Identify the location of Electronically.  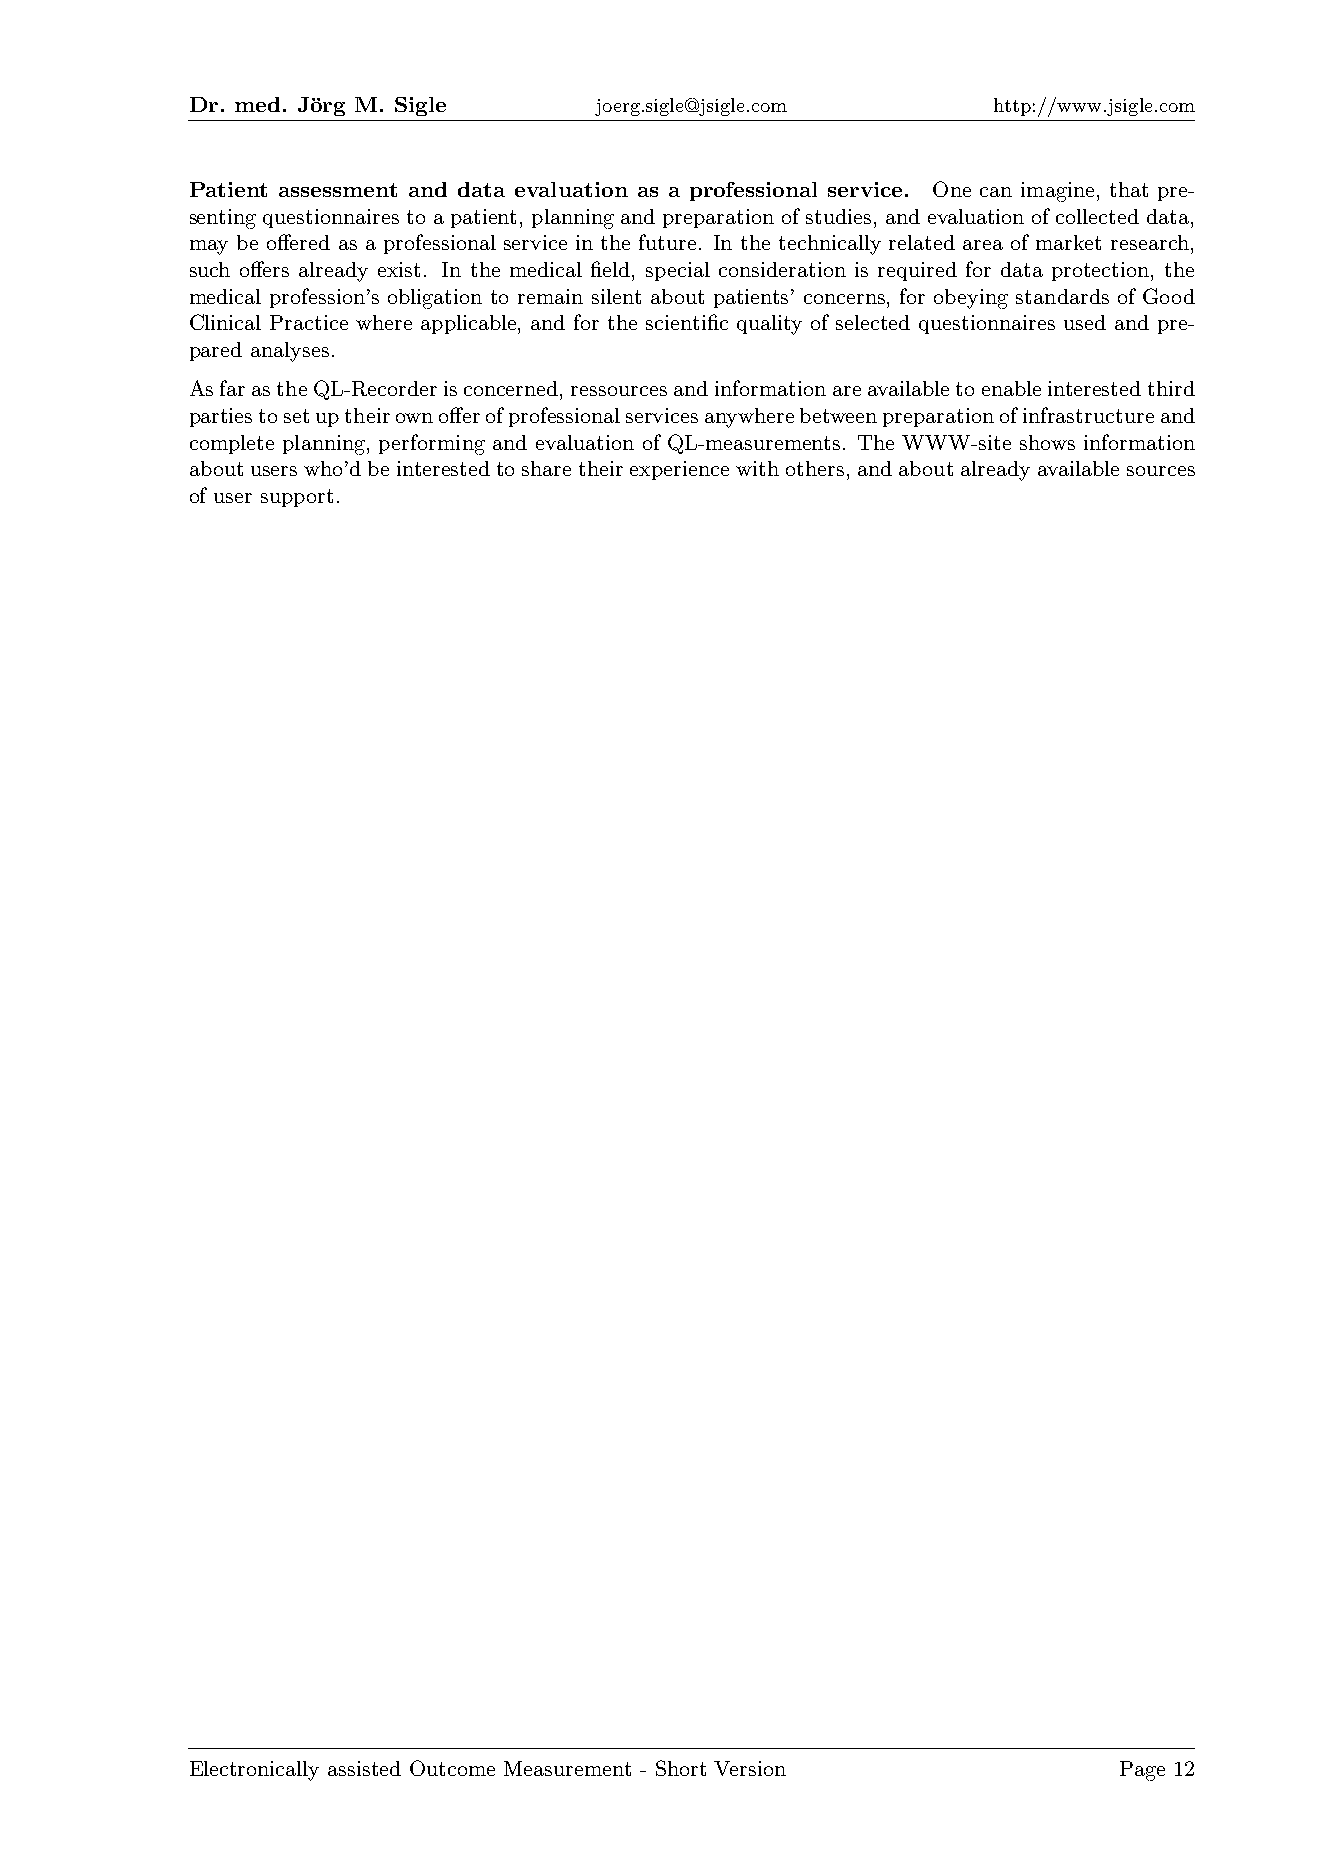
(254, 1771).
